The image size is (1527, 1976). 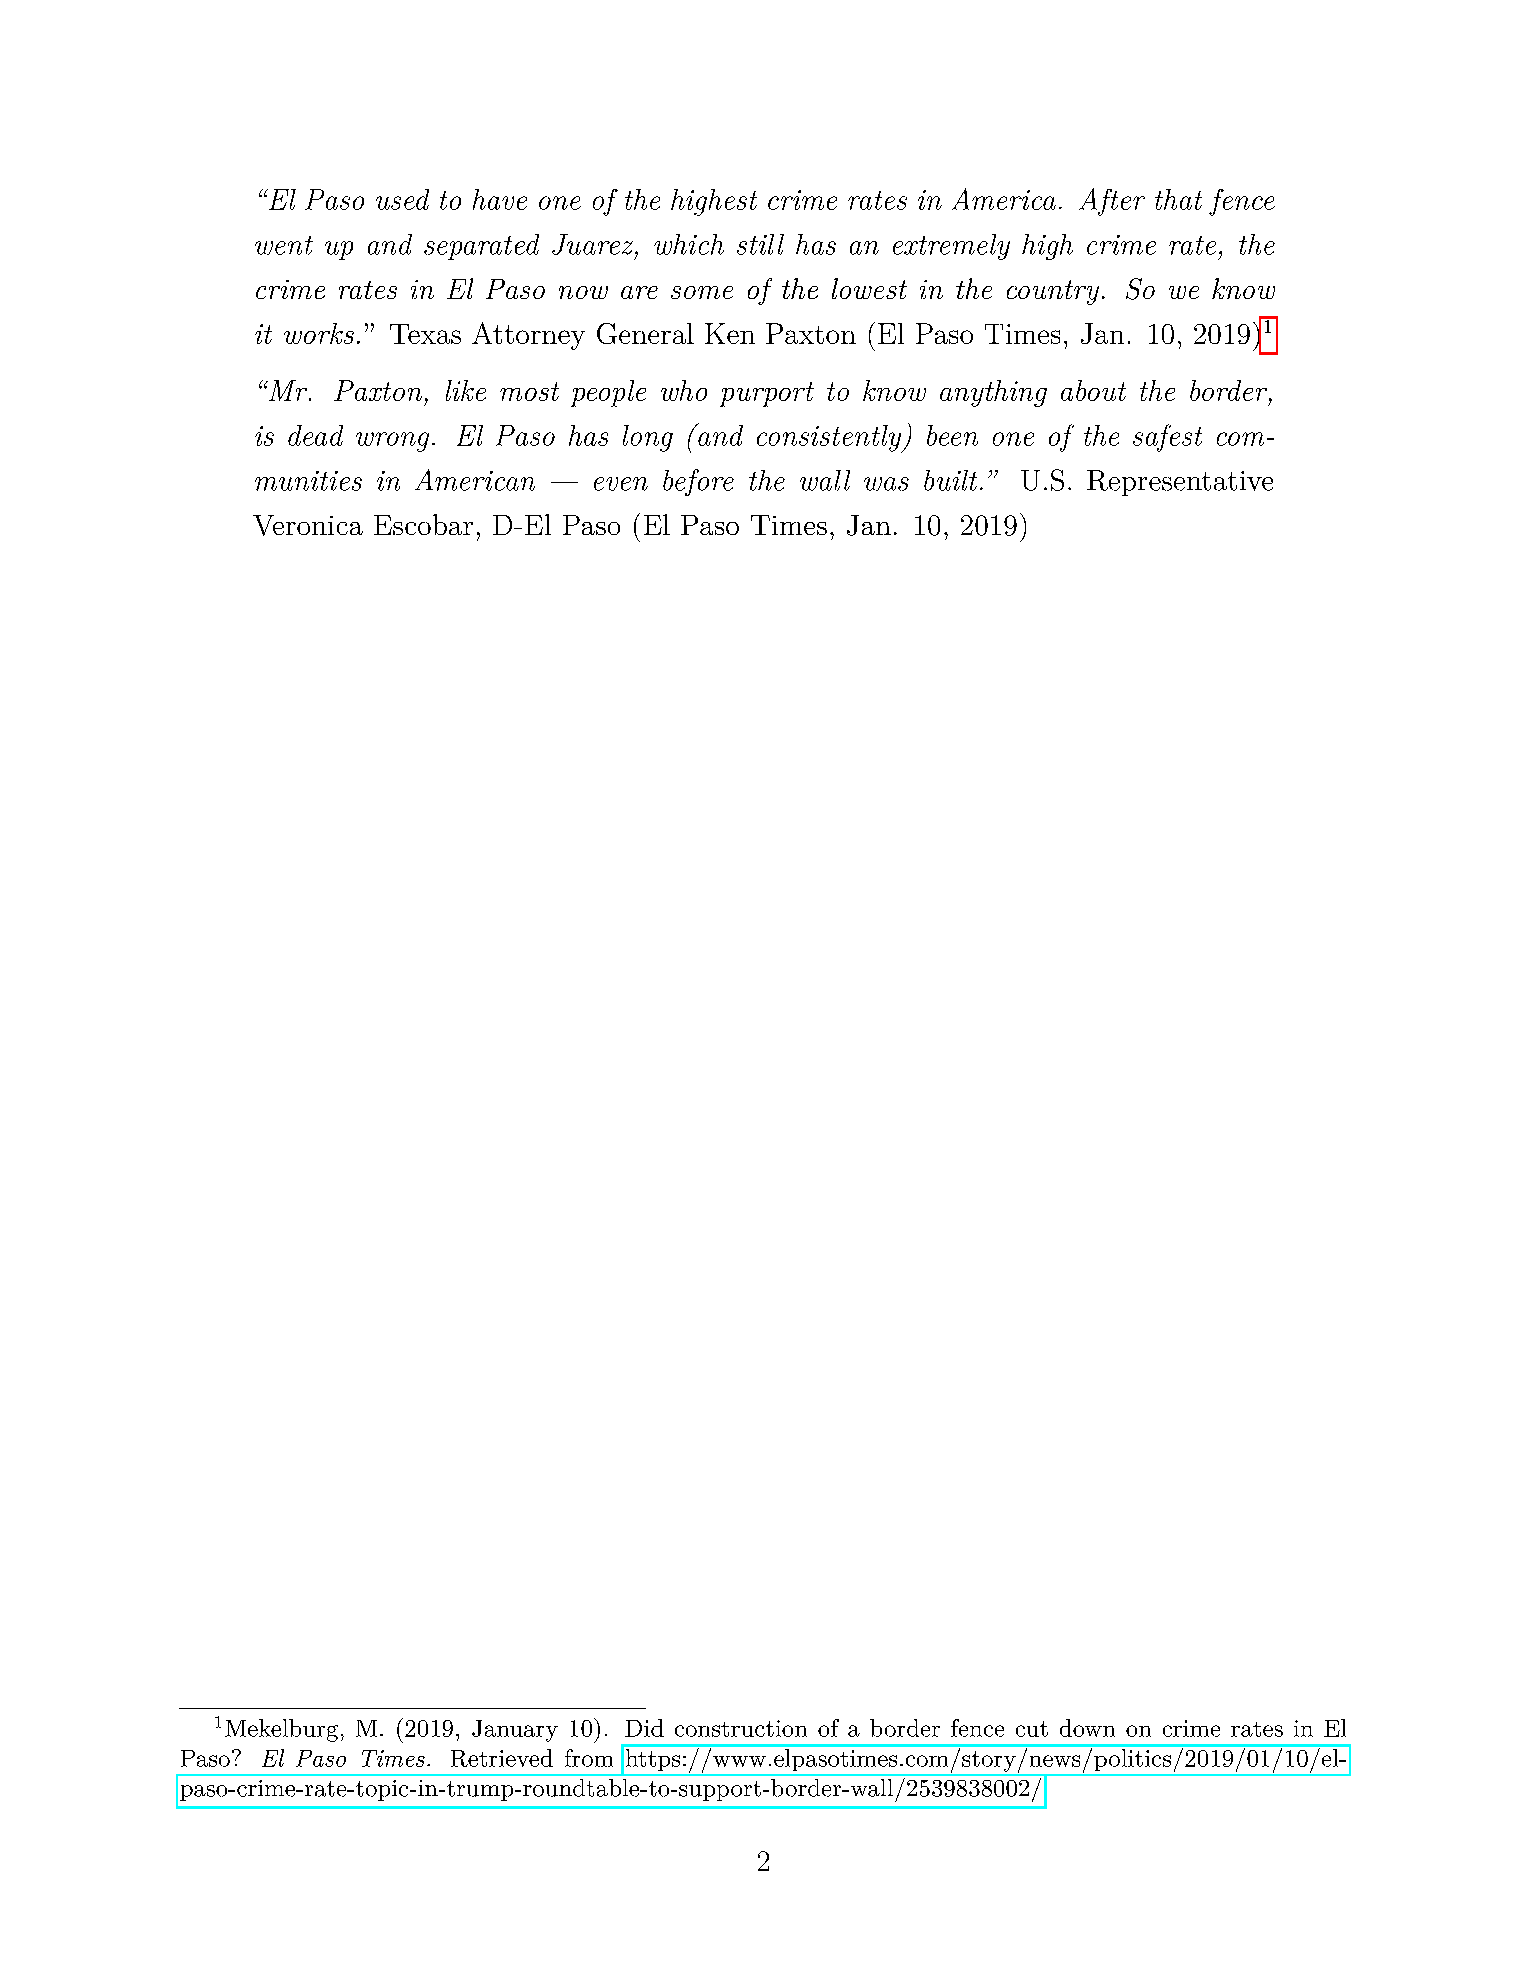 What do you see at coordinates (760, 244) in the page?
I see `still` at bounding box center [760, 244].
